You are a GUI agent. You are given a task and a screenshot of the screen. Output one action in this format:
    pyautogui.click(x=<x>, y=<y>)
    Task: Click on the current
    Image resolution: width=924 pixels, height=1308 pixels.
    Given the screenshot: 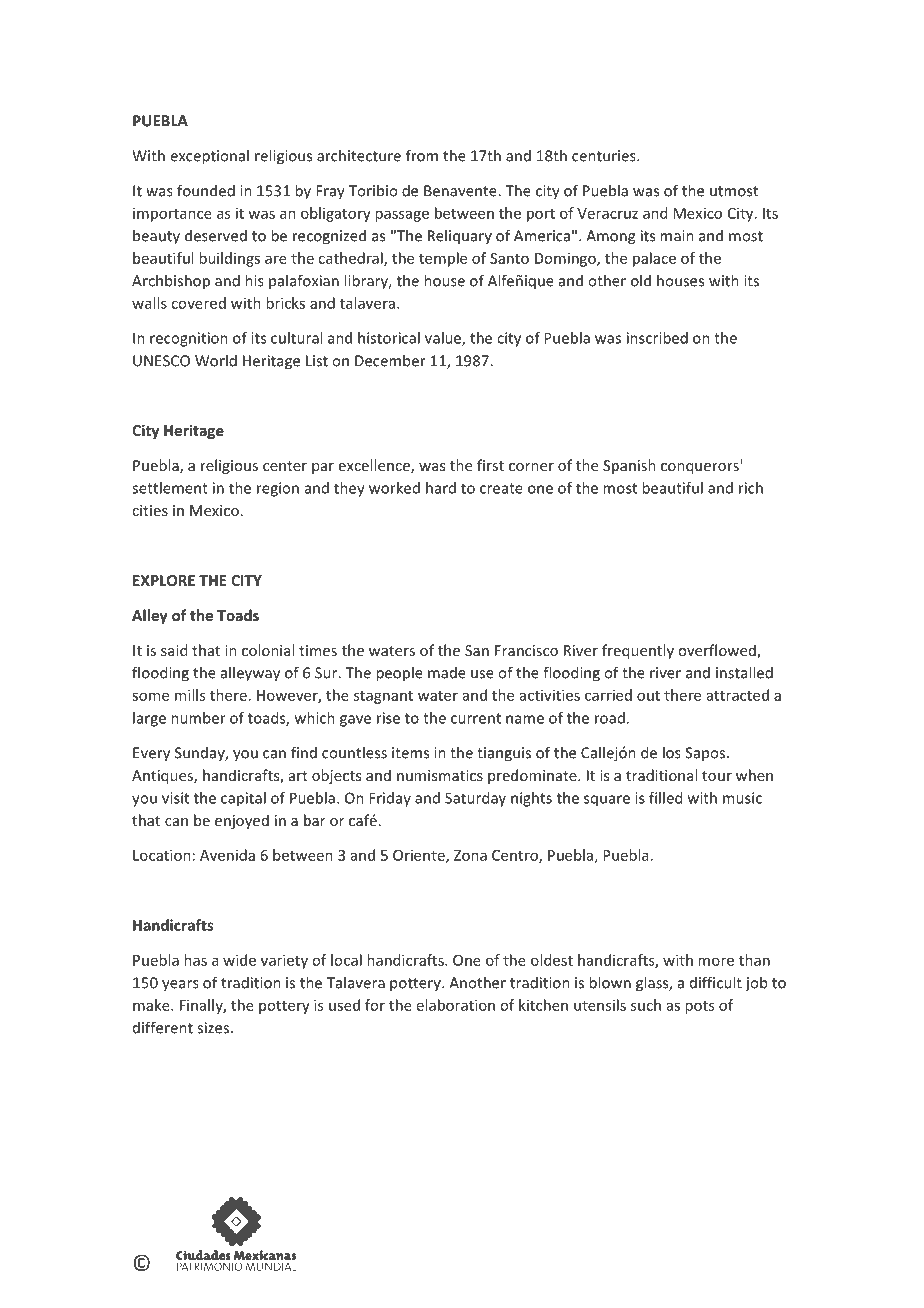 What is the action you would take?
    pyautogui.click(x=476, y=718)
